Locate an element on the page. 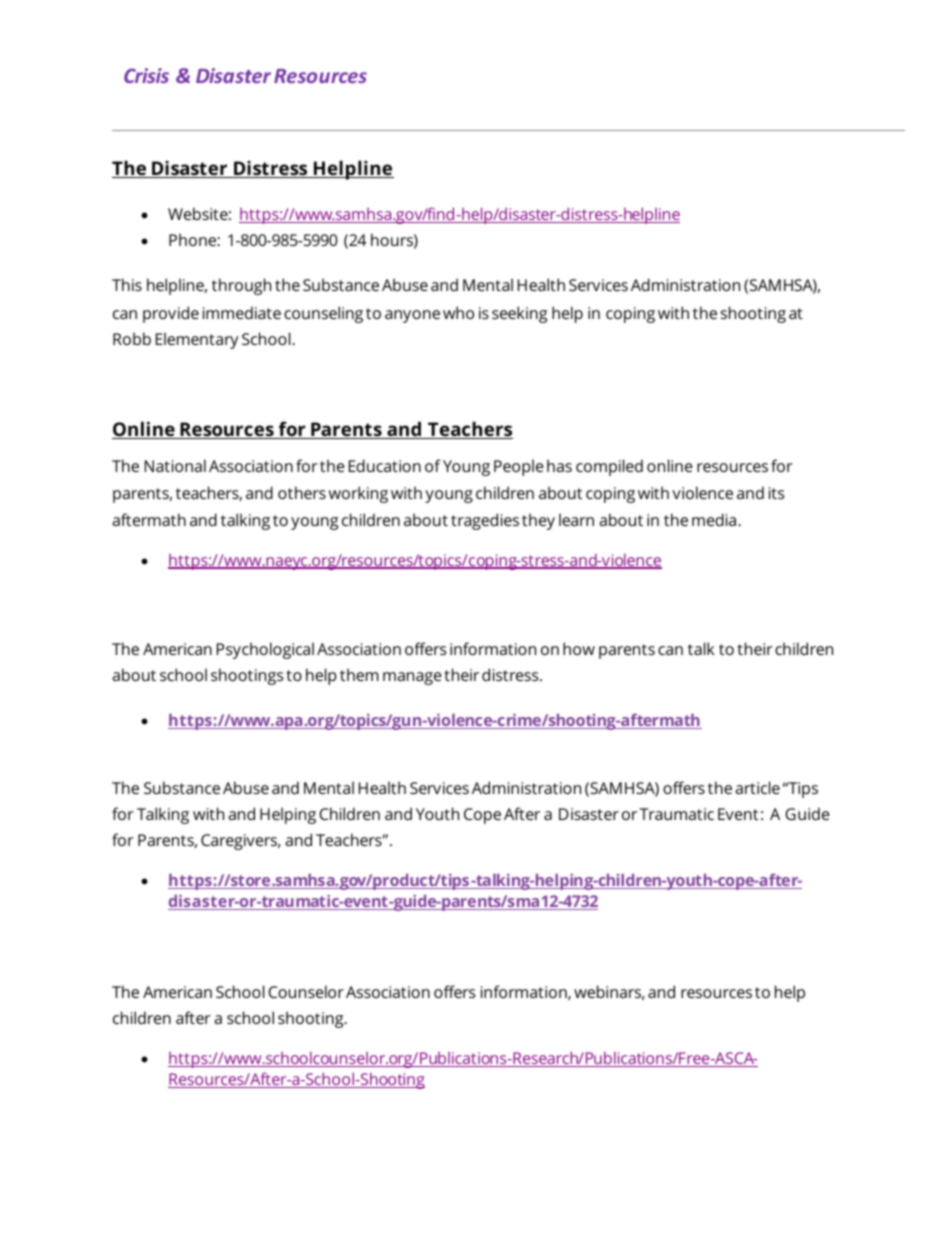 This document has width=952, height=1233. anyone is located at coordinates (412, 316).
